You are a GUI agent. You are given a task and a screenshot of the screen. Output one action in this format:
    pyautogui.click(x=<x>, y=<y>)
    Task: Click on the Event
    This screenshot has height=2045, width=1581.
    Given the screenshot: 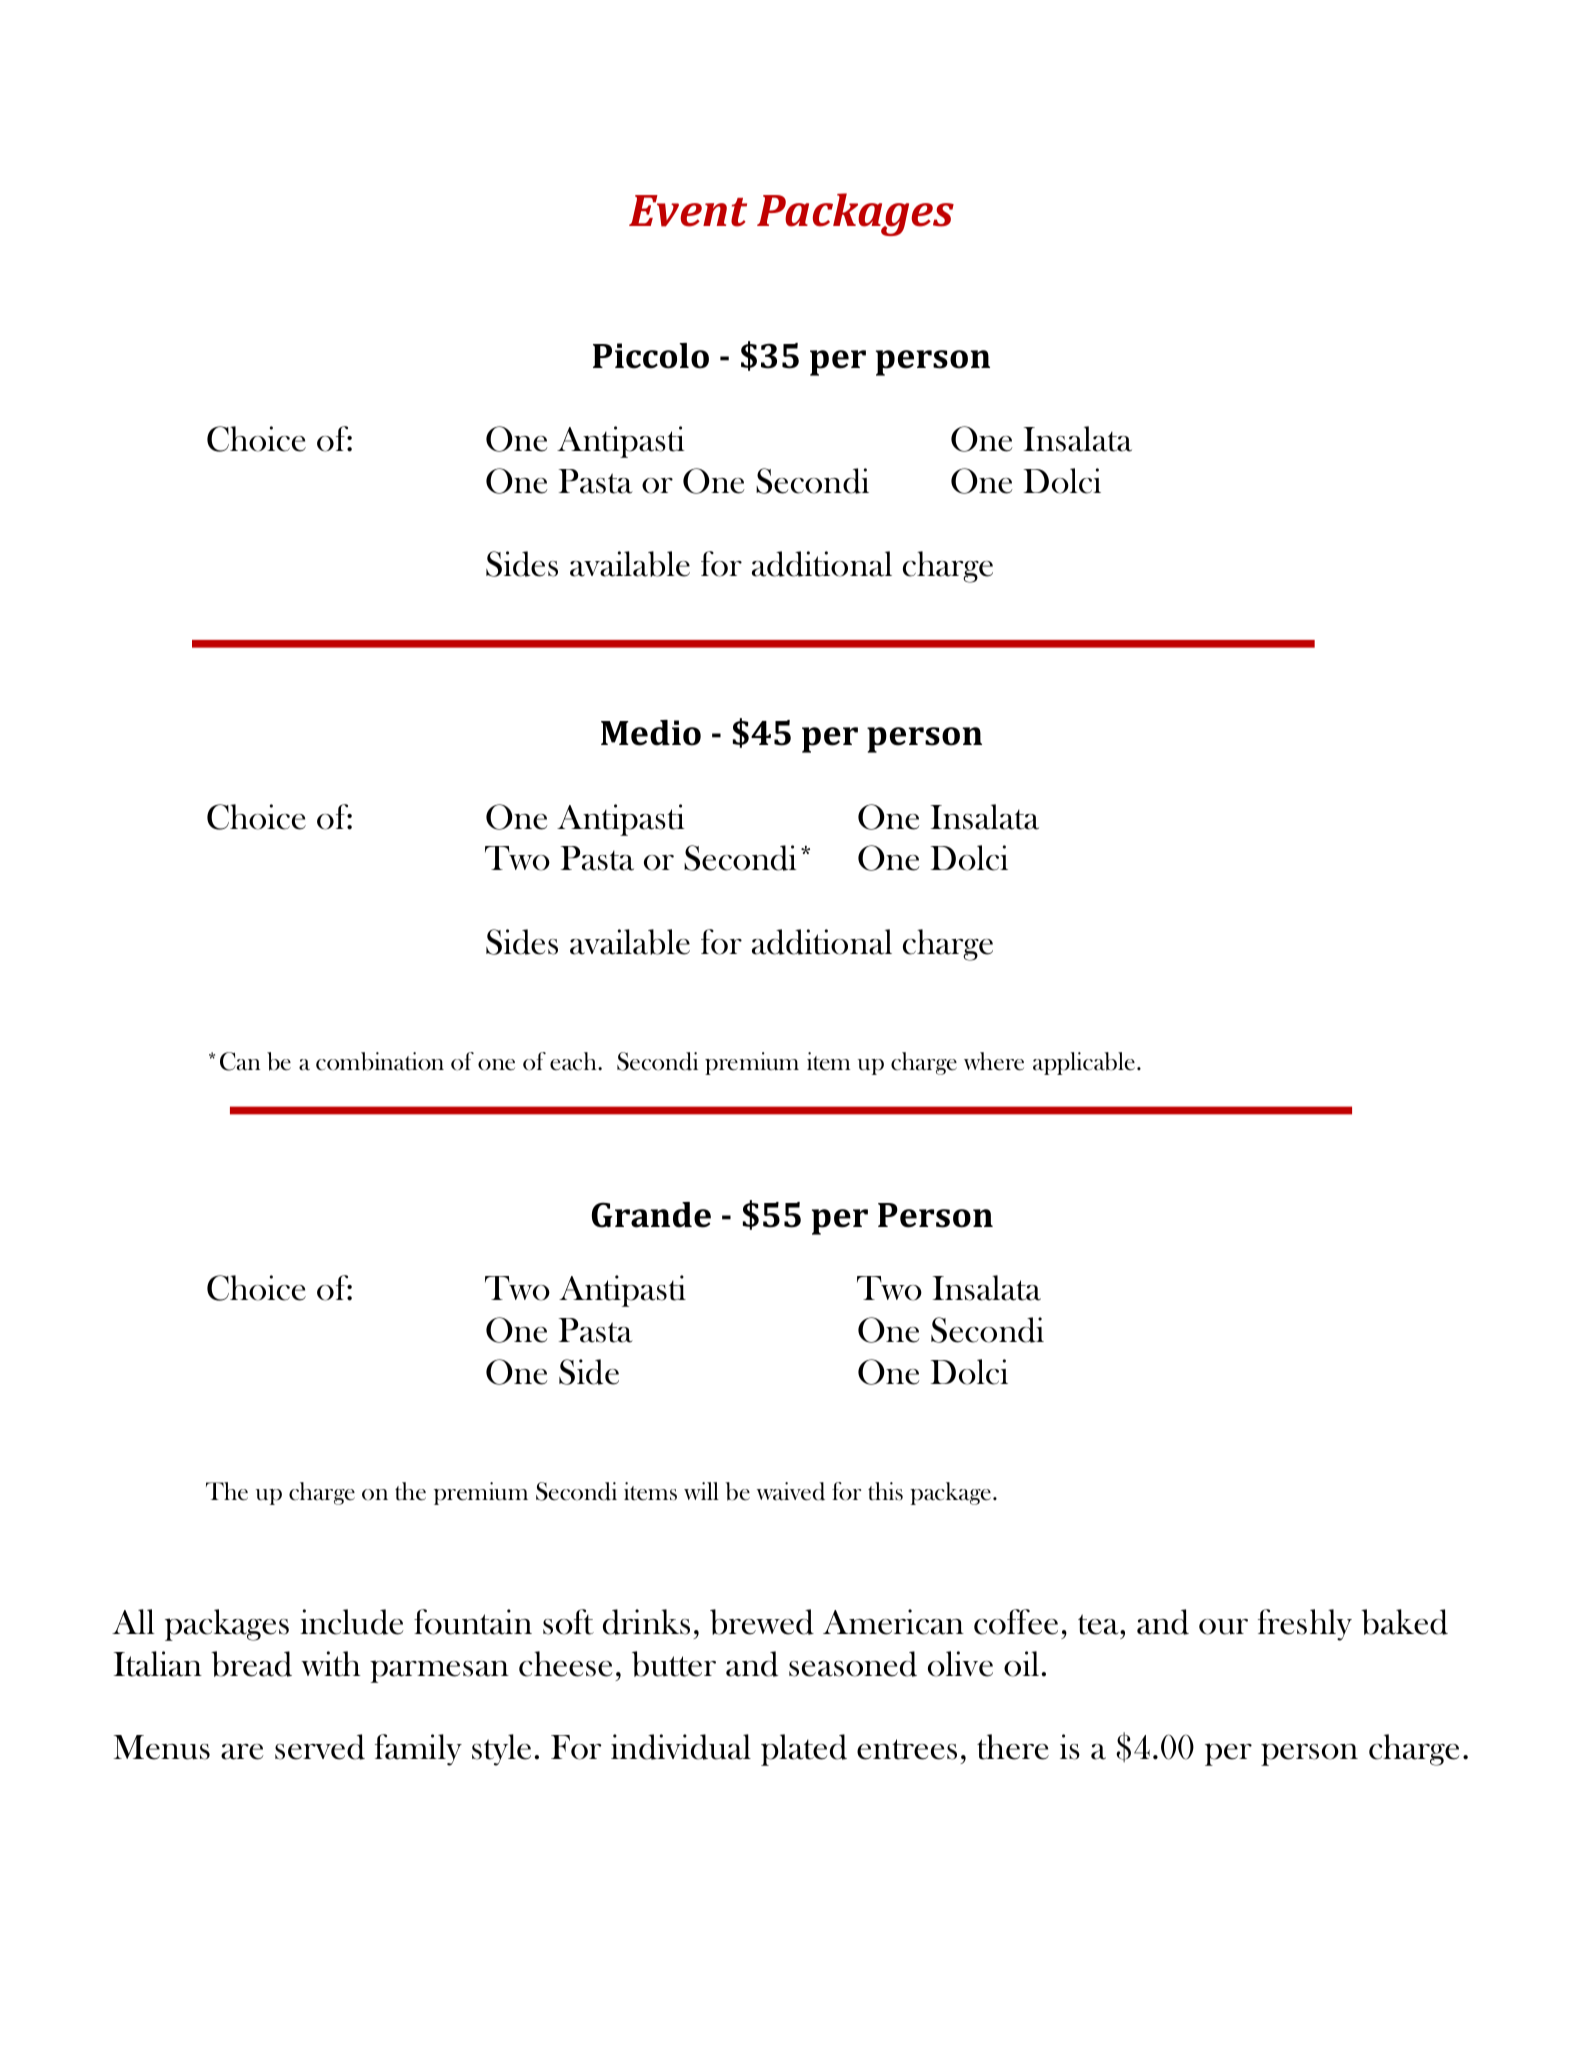 What is the action you would take?
    pyautogui.click(x=688, y=211)
